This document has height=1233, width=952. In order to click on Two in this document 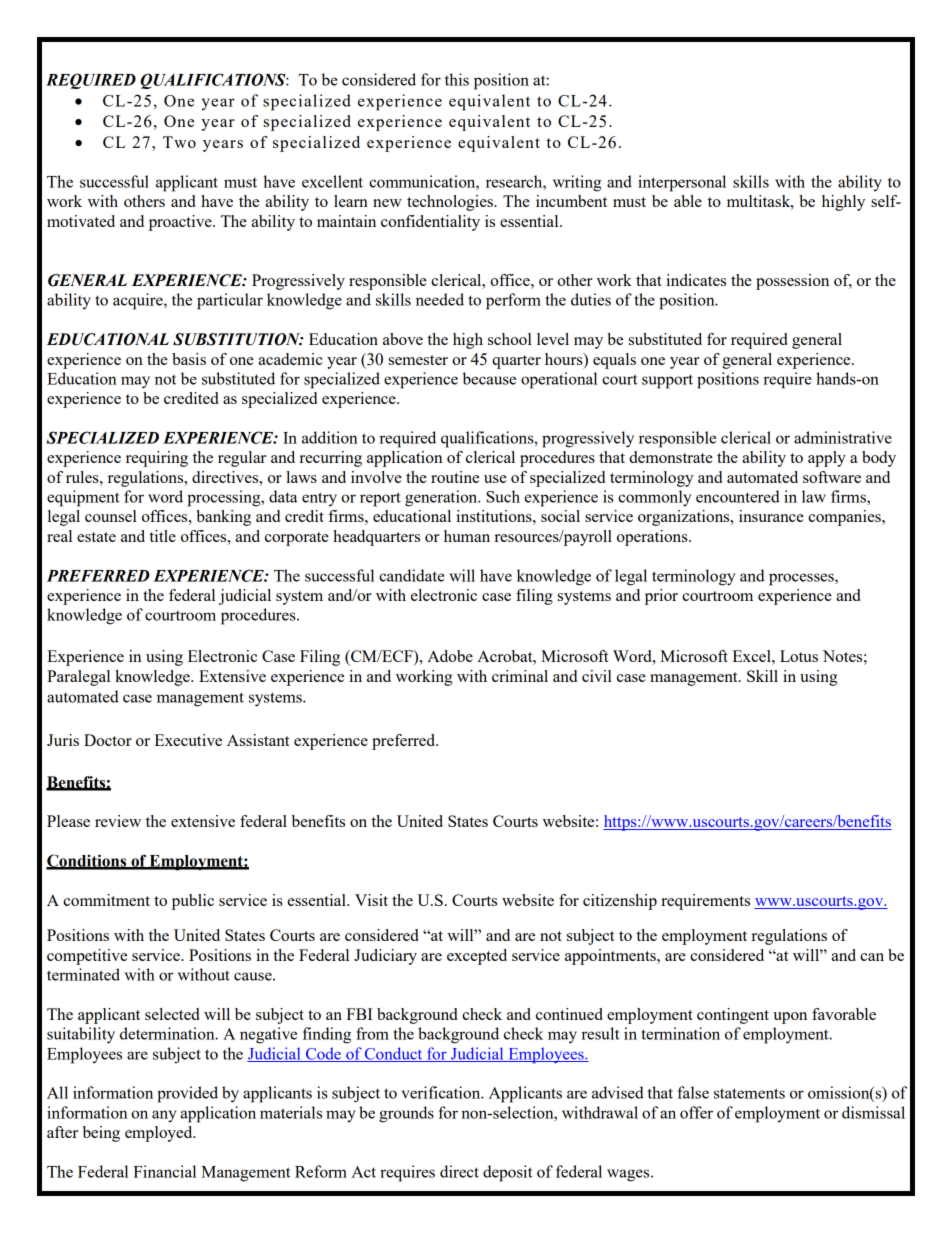, I will do `click(179, 142)`.
